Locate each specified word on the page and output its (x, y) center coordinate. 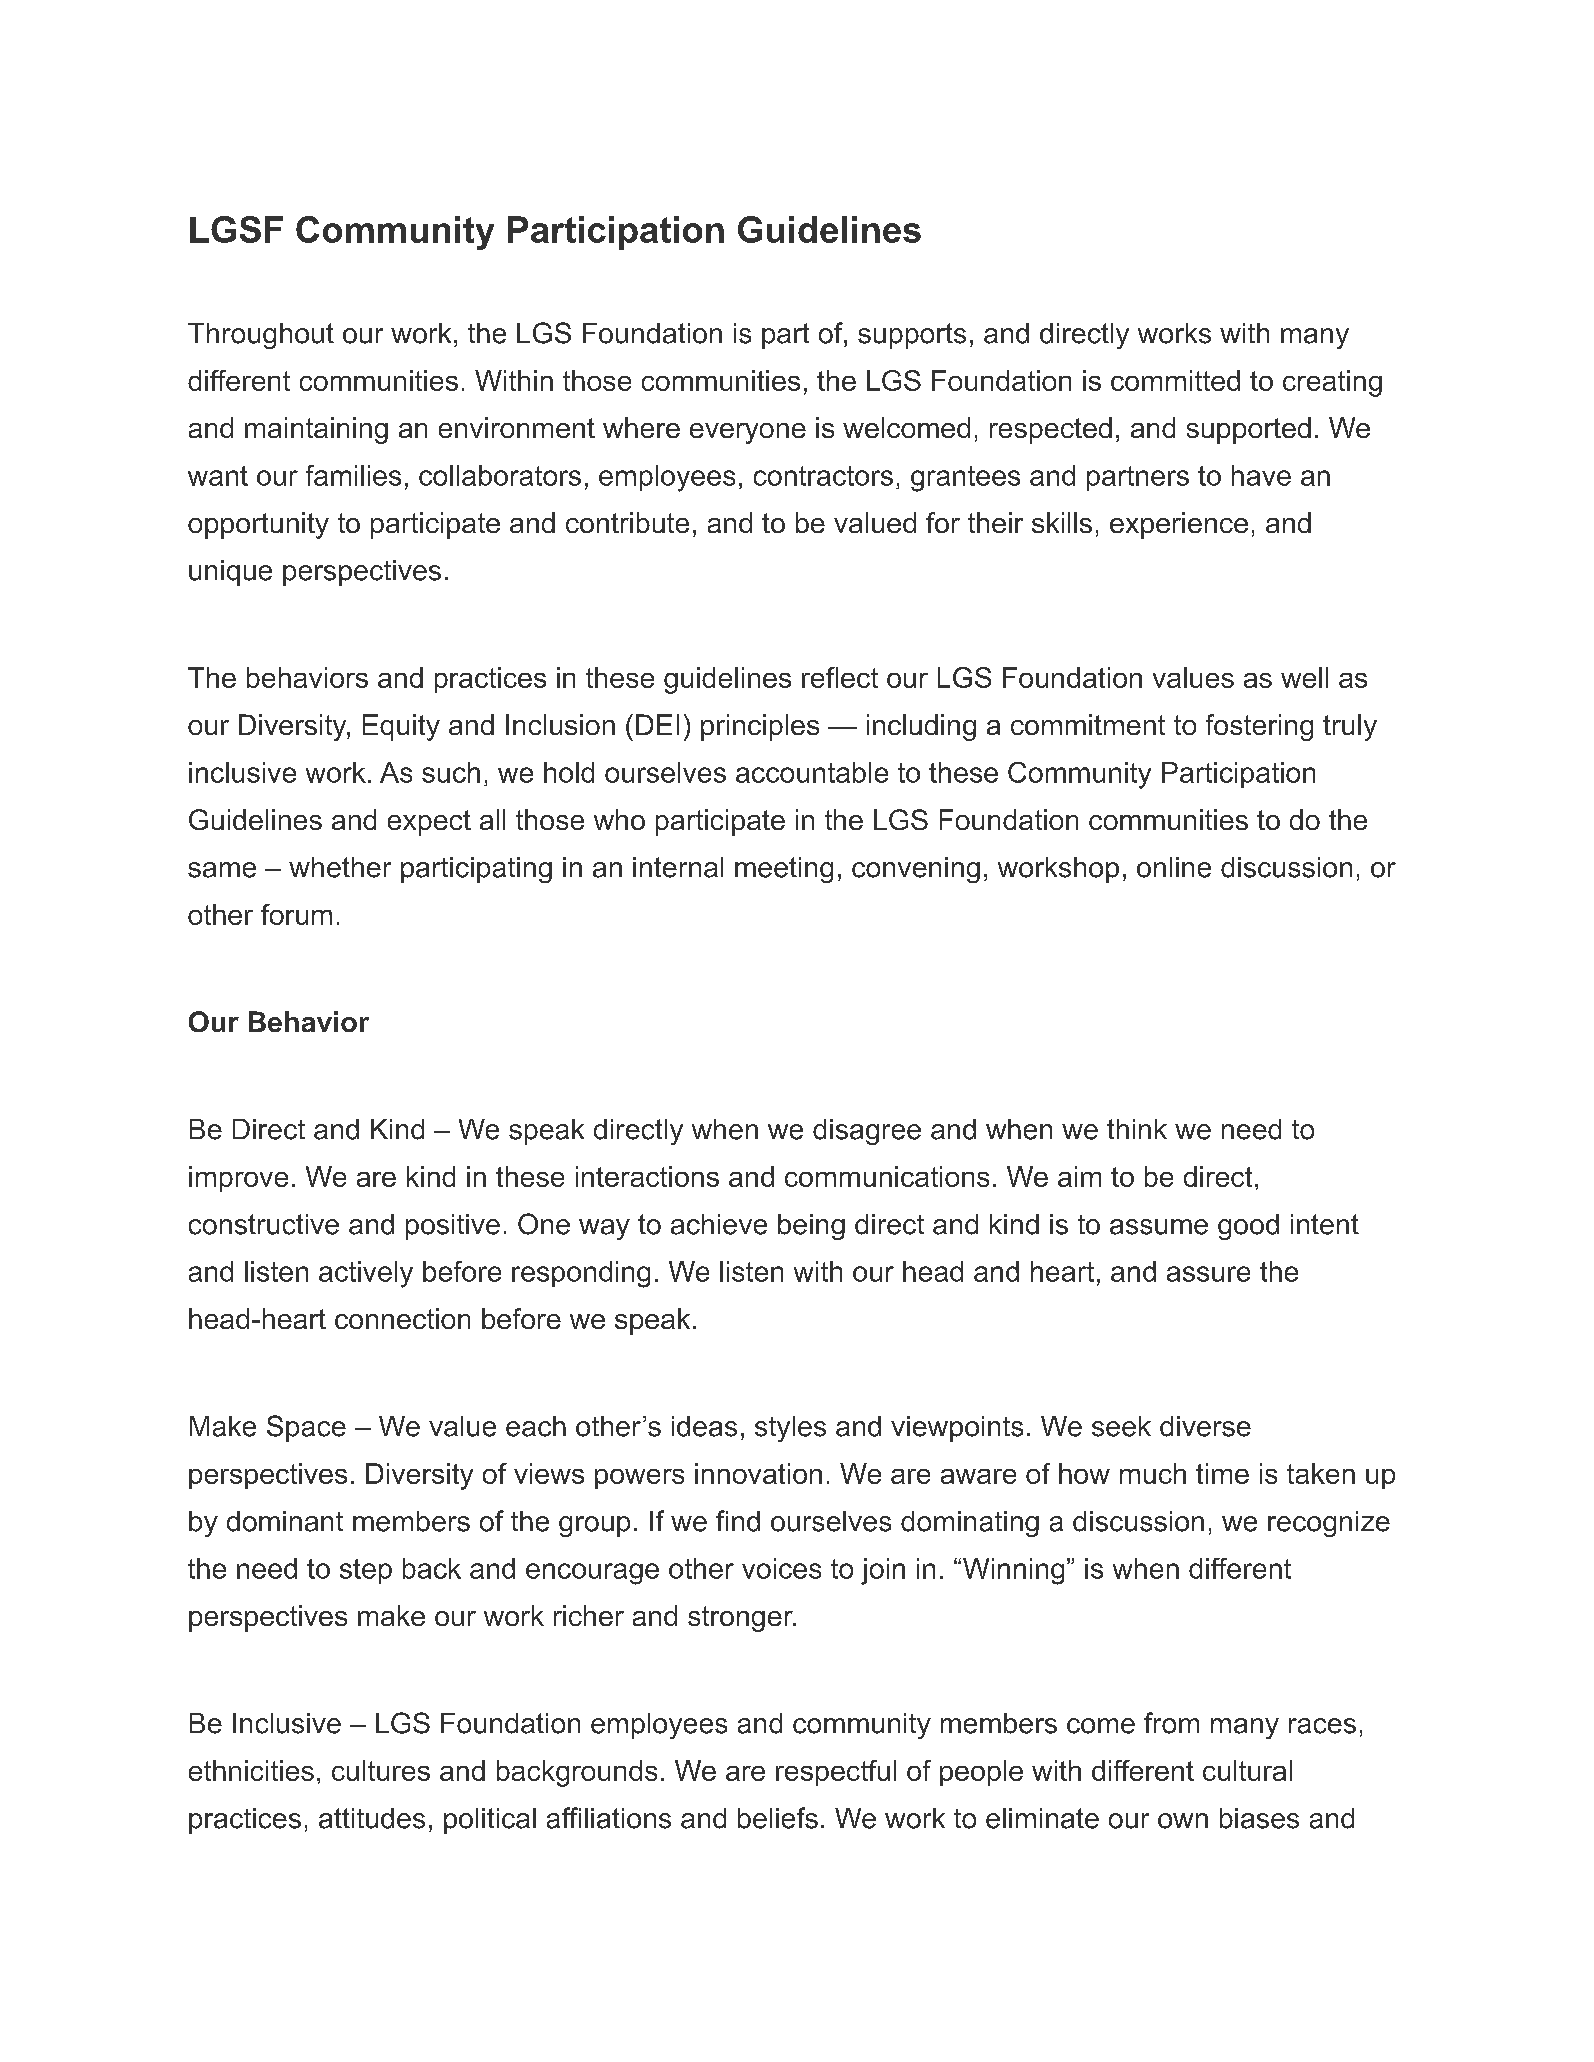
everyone (748, 433)
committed (1175, 380)
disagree (867, 1132)
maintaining (316, 430)
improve (238, 1179)
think (1137, 1129)
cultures (381, 1770)
